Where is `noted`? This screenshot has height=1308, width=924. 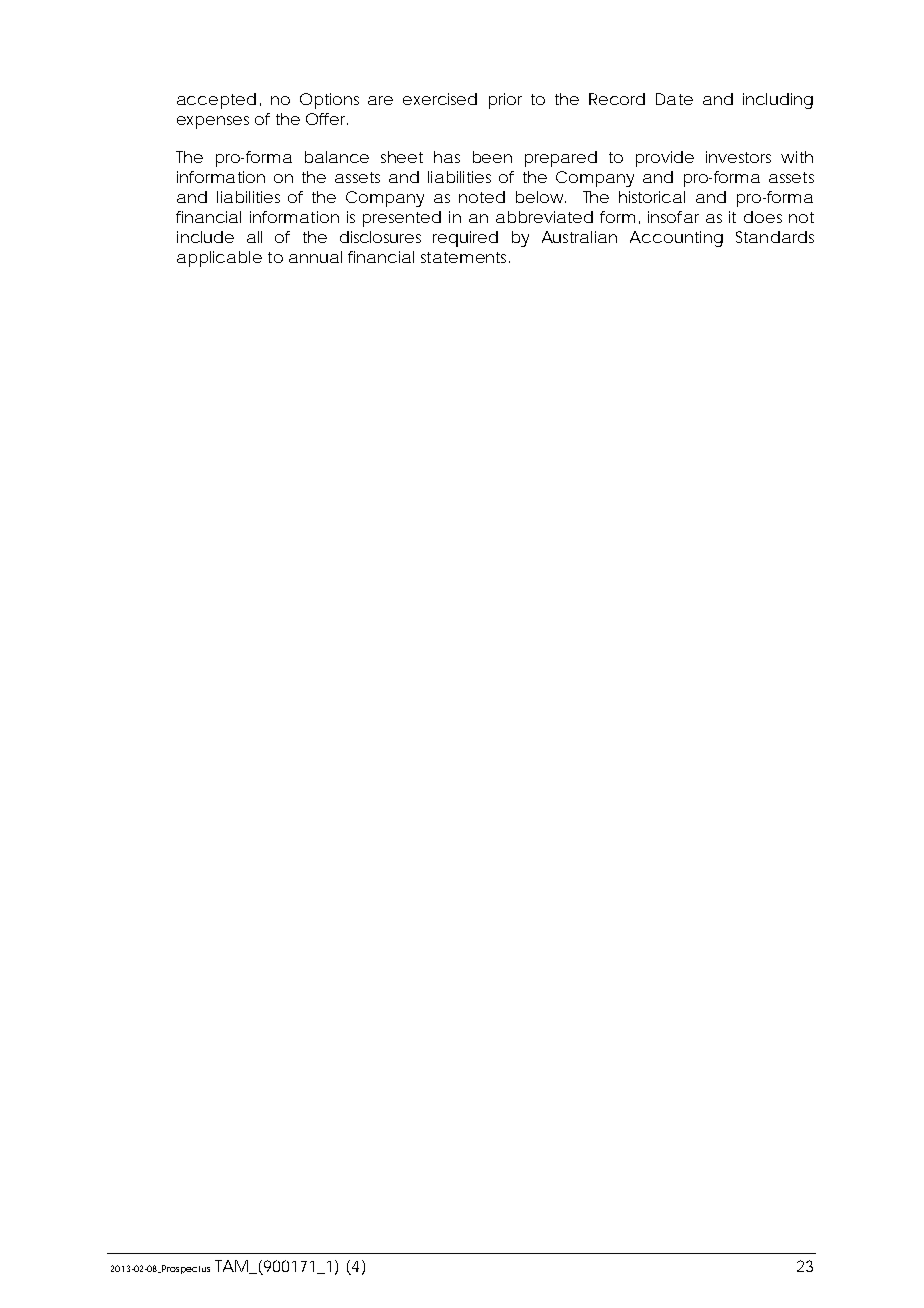 noted is located at coordinates (482, 197).
